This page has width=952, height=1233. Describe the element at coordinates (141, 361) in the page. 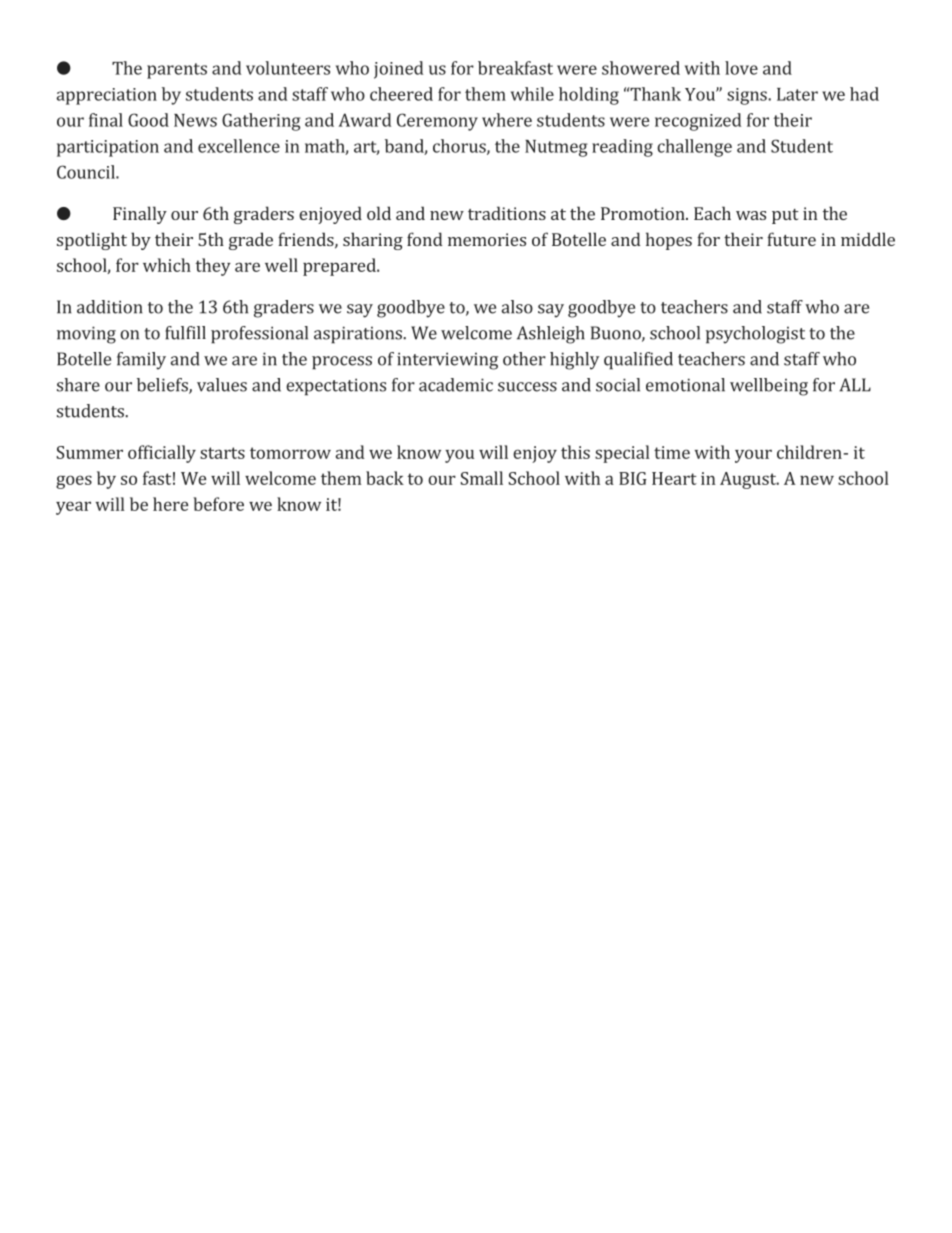

I see `family` at that location.
